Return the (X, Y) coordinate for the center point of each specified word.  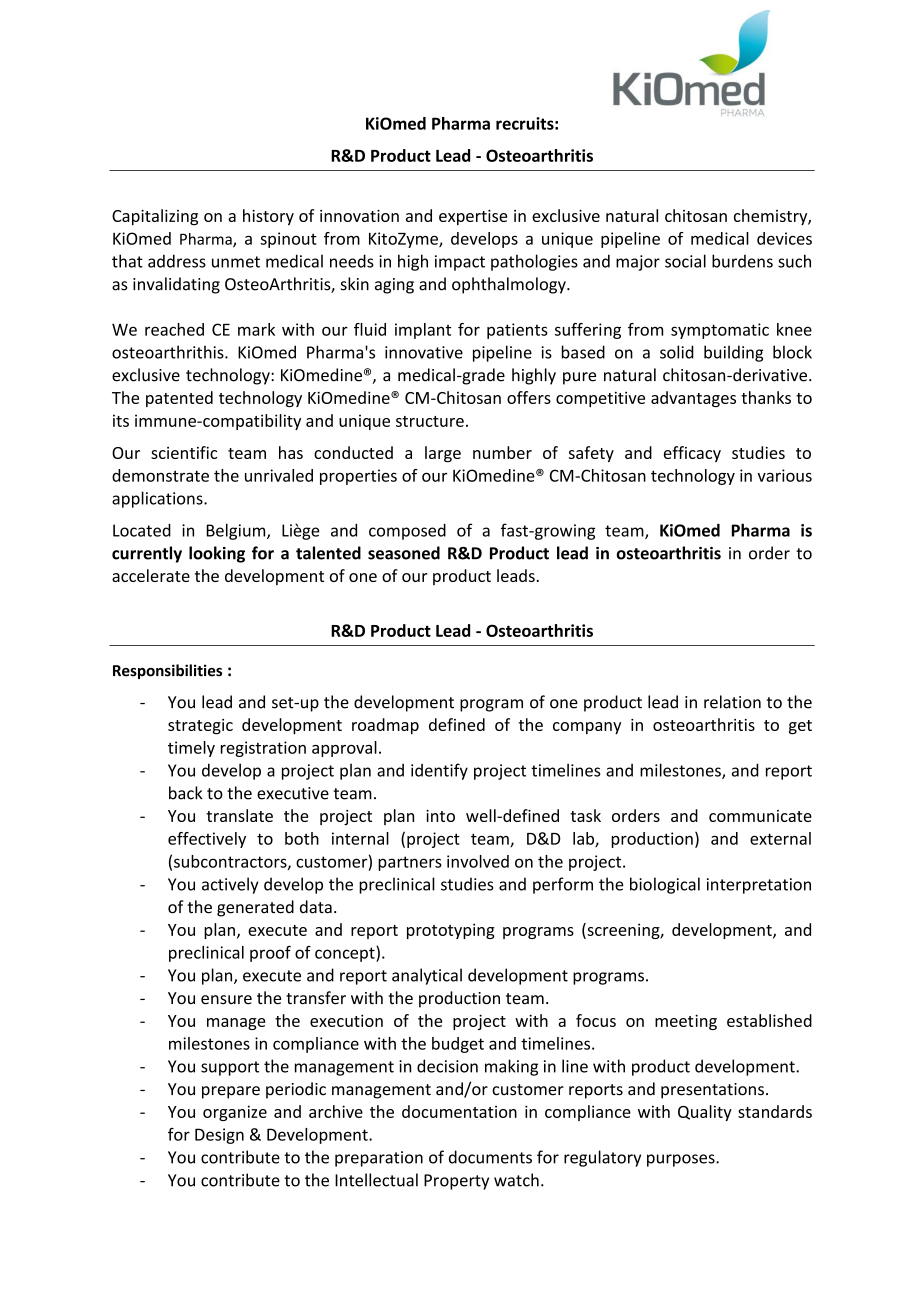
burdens (742, 261)
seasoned (404, 553)
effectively (207, 840)
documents (490, 1157)
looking (217, 554)
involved (478, 861)
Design (219, 1136)
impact (460, 263)
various (785, 475)
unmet (236, 262)
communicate (760, 816)
